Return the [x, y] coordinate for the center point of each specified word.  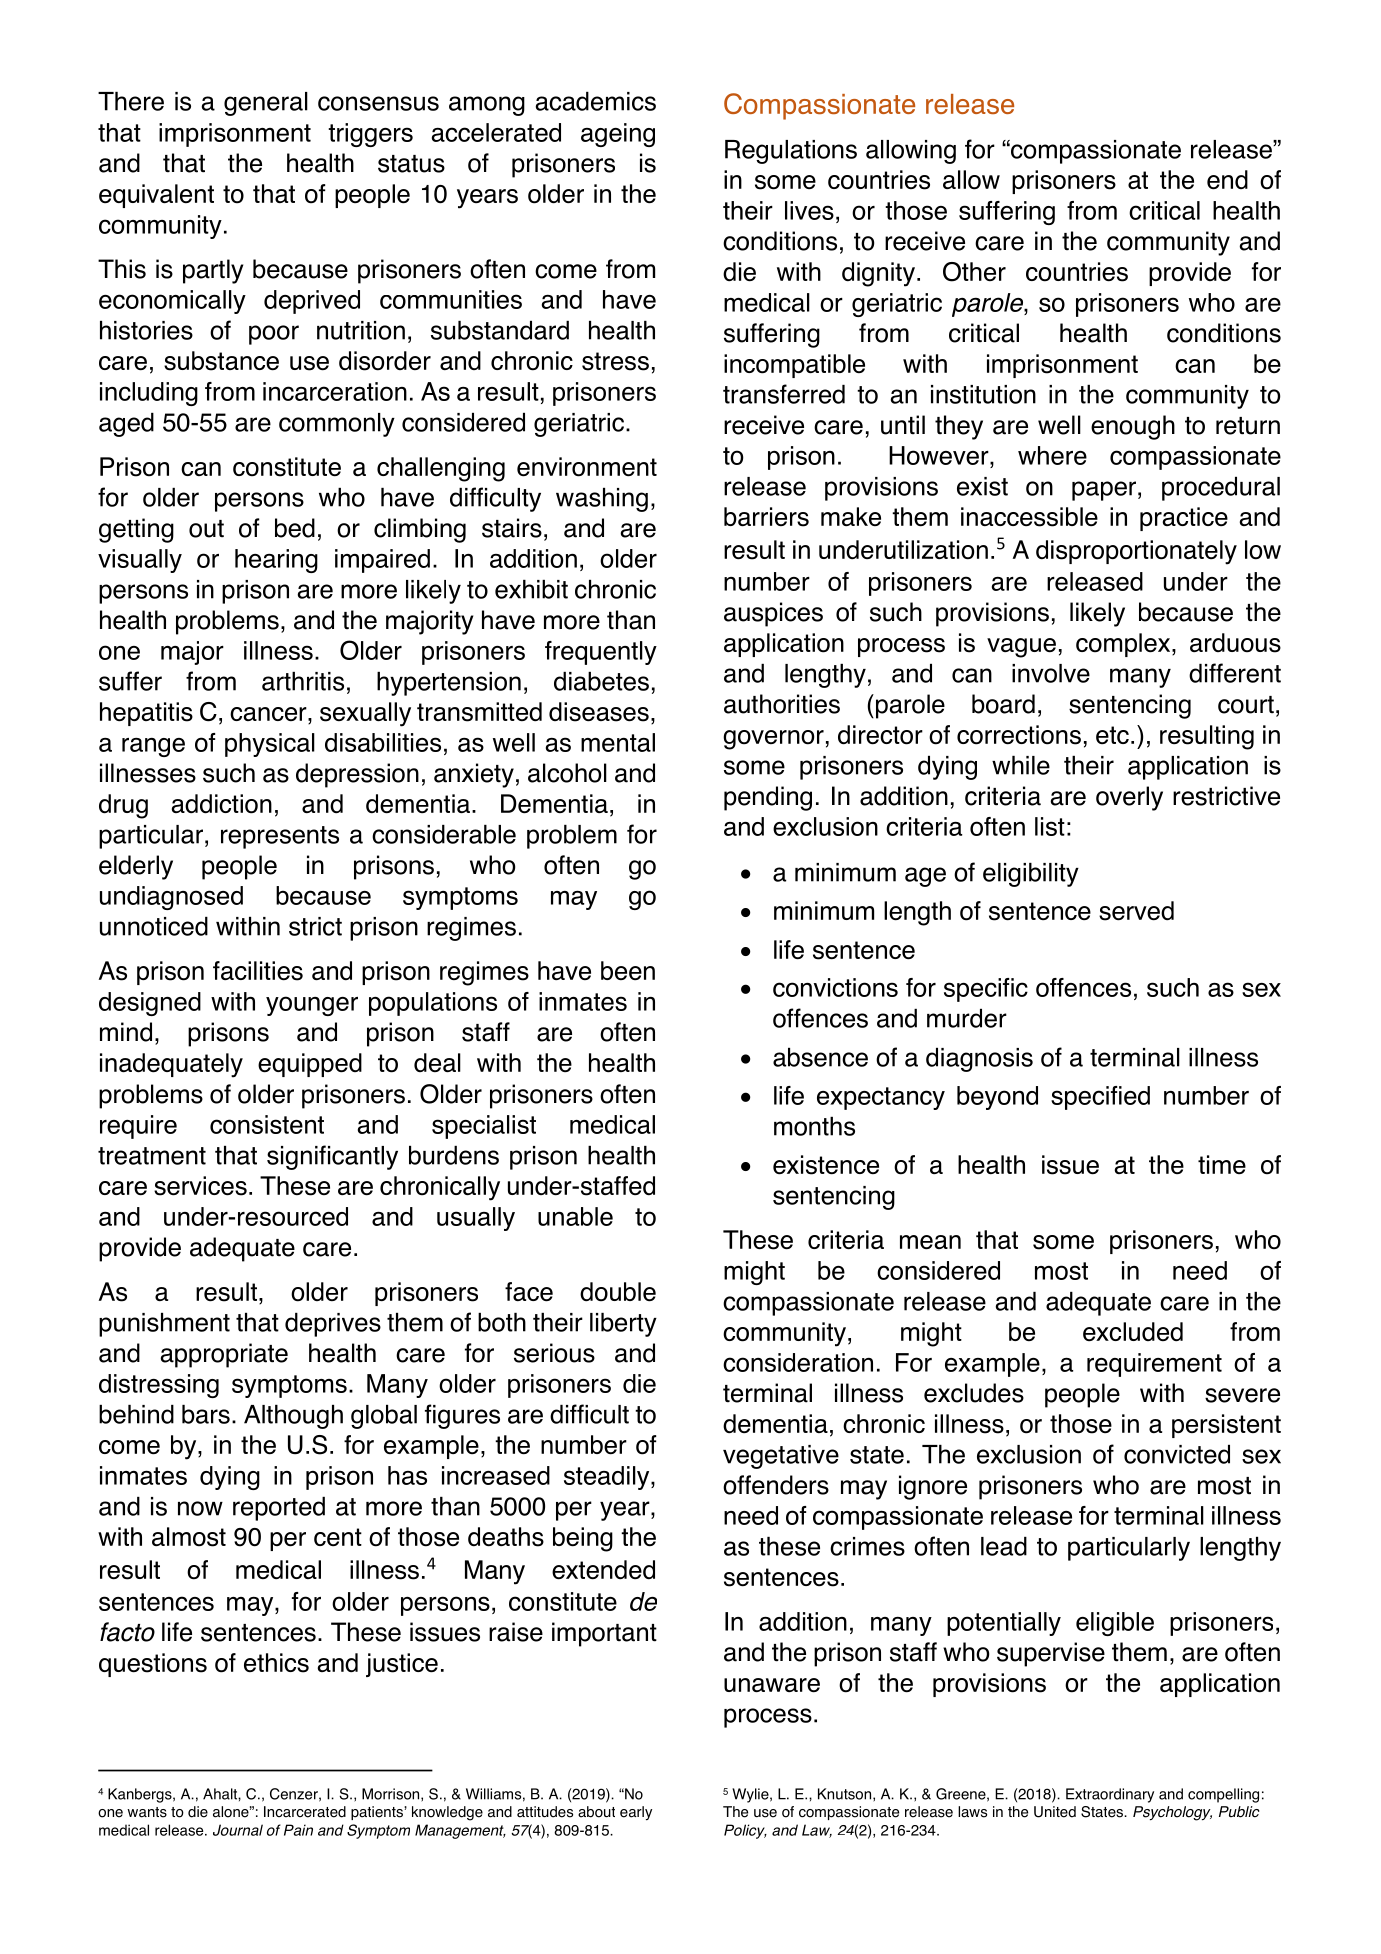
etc [1112, 735]
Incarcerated [305, 1812]
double [618, 1292]
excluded [1133, 1331]
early [636, 1813]
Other [974, 272]
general [266, 104]
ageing [618, 135]
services [200, 1186]
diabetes [601, 681]
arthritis [303, 681]
